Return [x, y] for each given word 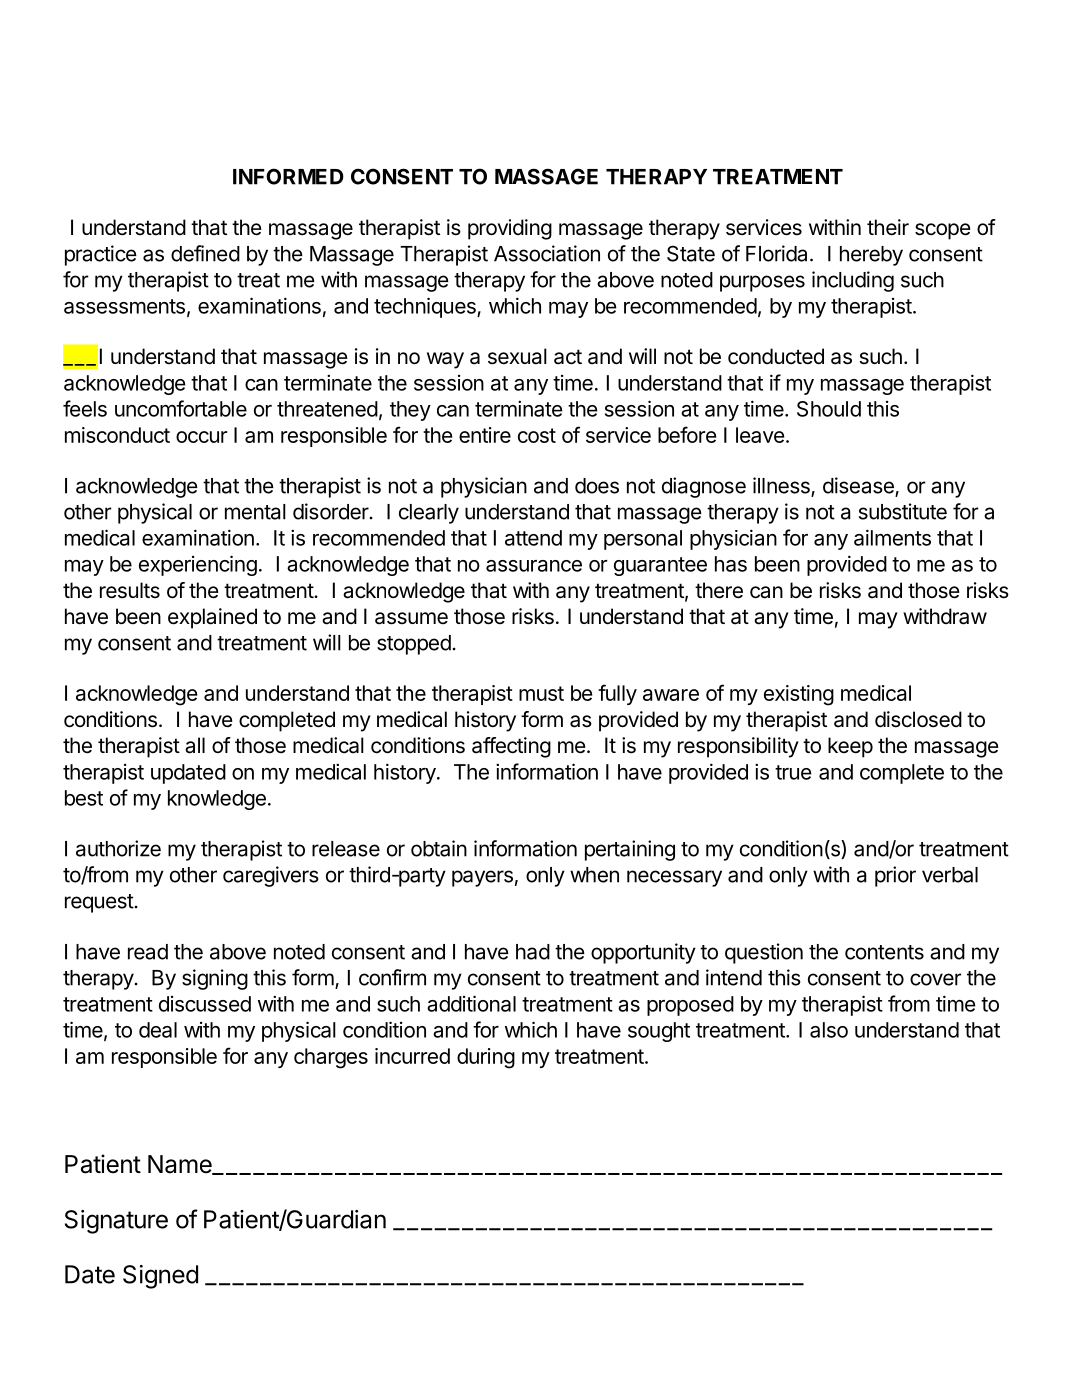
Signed [160, 1277]
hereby [871, 256]
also [829, 1030]
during [486, 1058]
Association [547, 253]
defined [205, 253]
